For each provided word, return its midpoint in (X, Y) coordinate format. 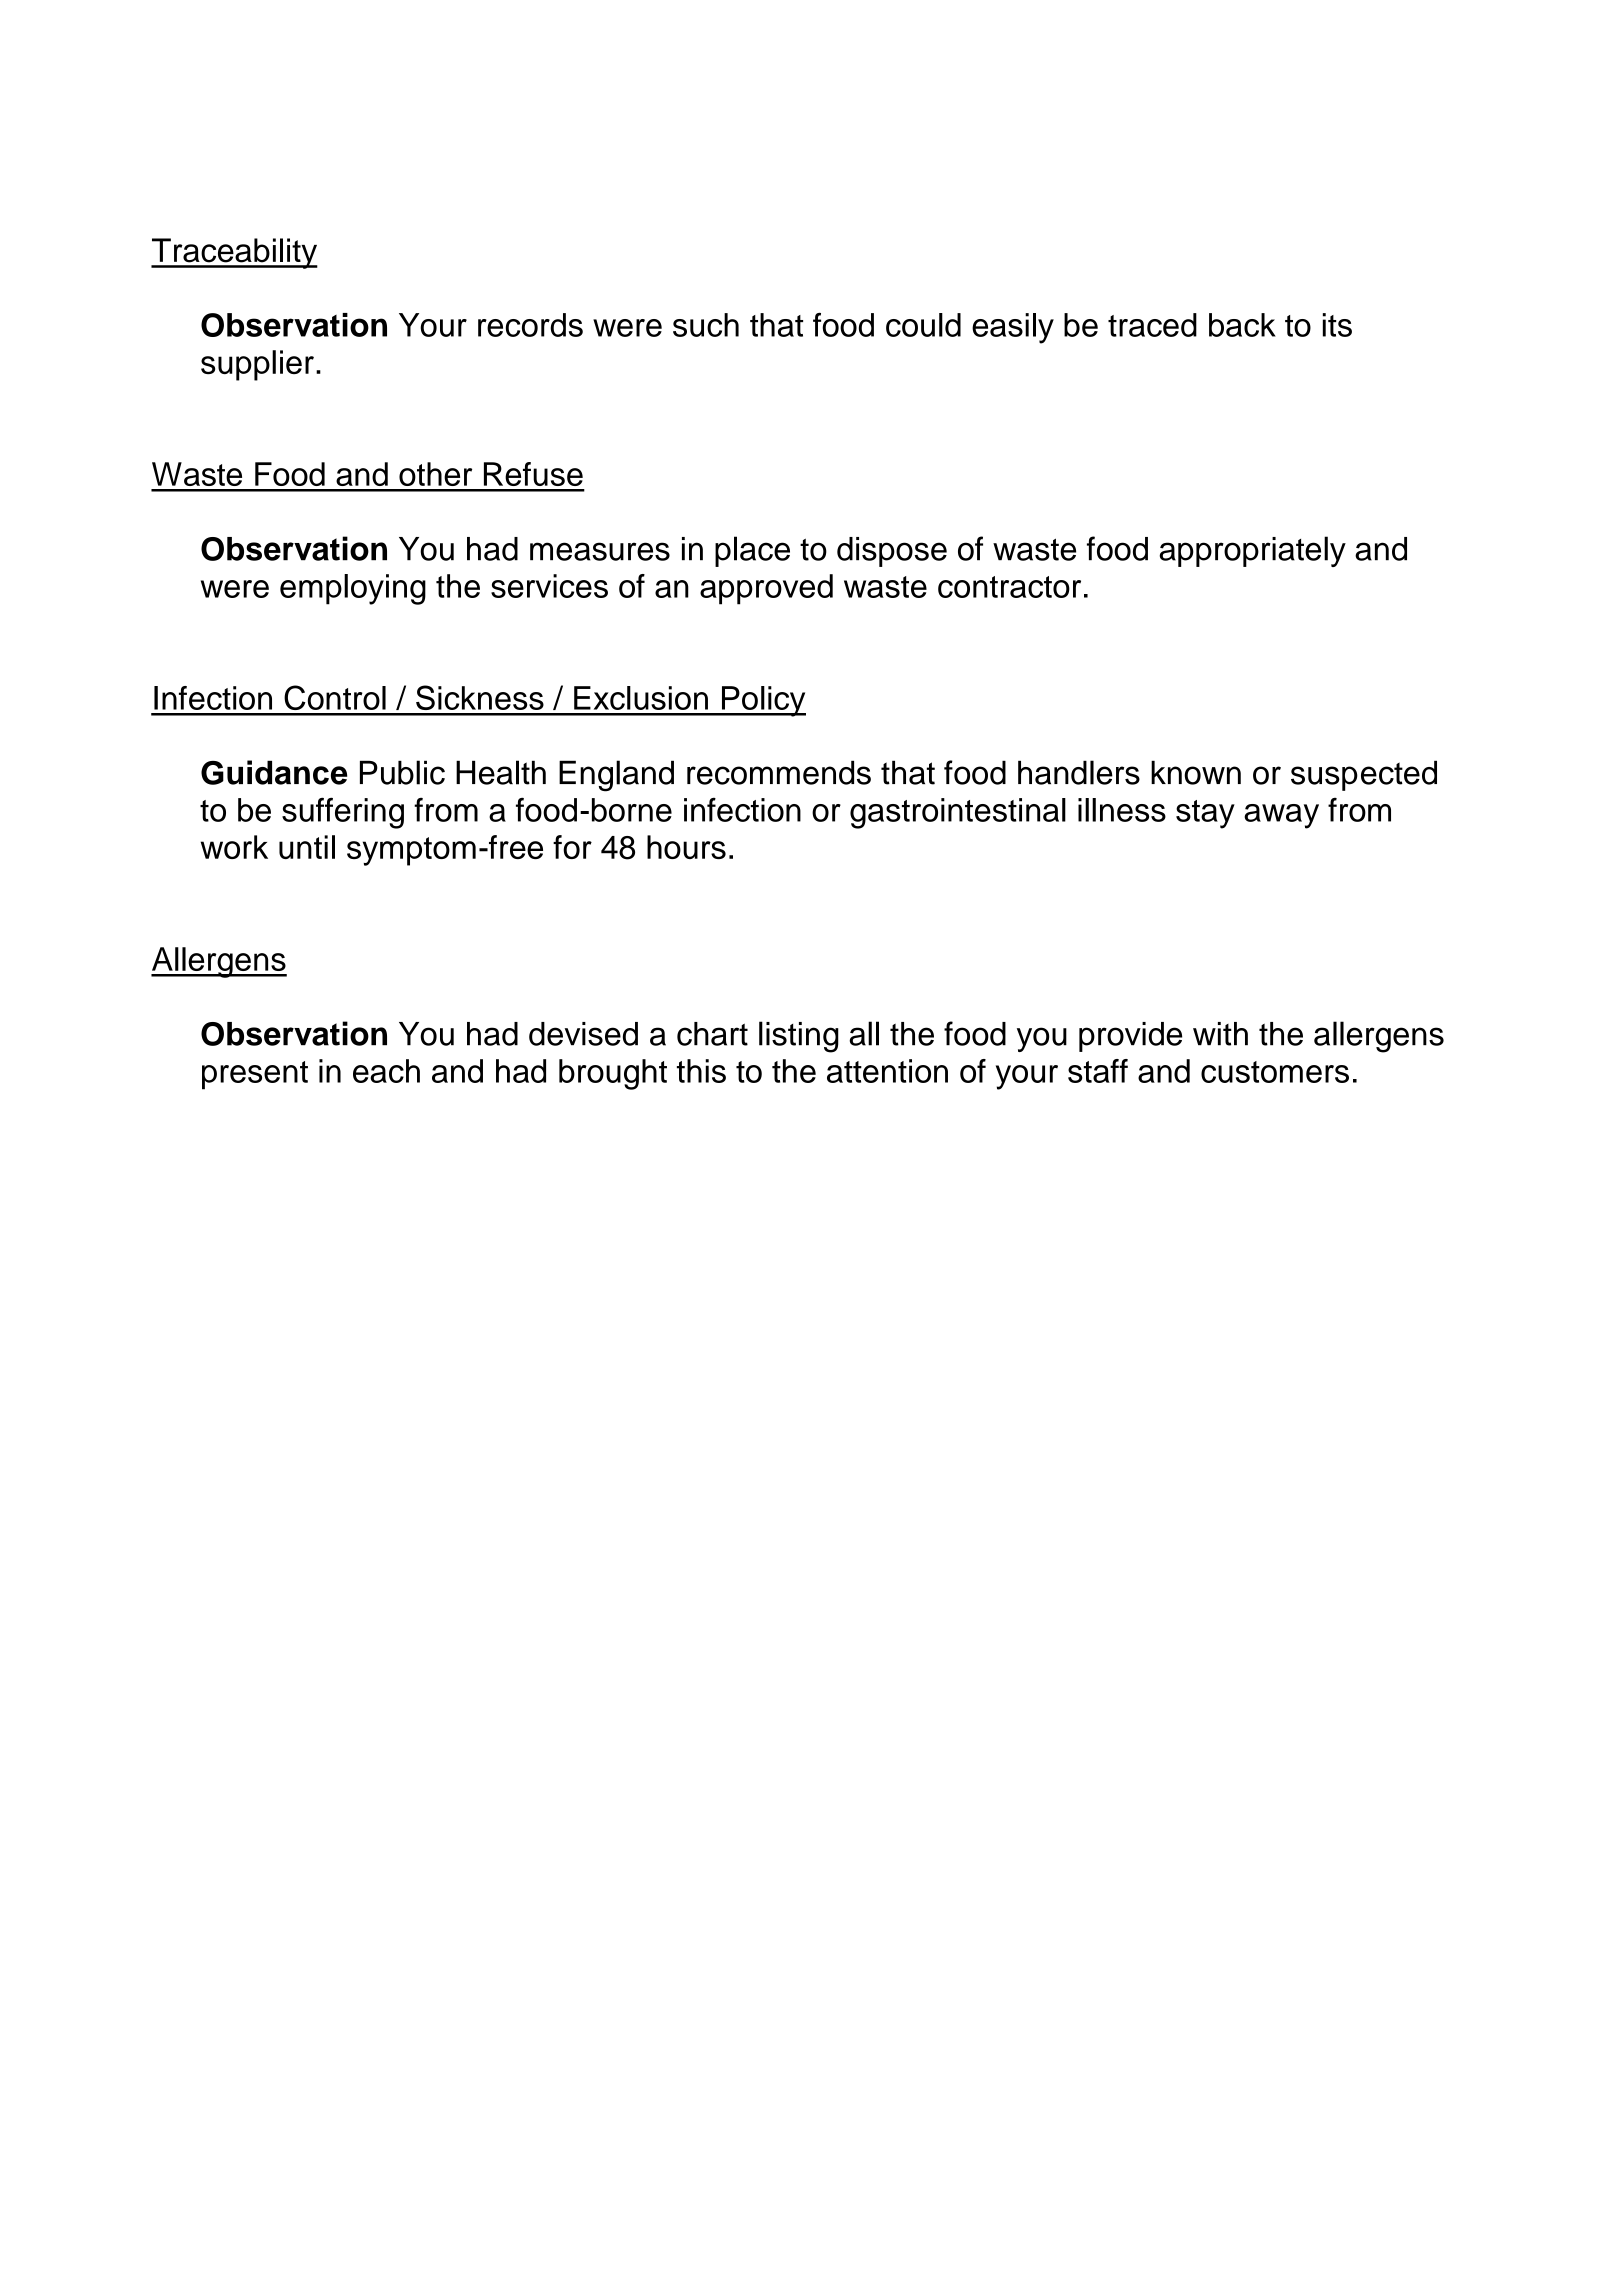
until (307, 847)
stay (1205, 814)
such (706, 325)
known (1196, 772)
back (1242, 325)
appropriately (1252, 551)
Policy (762, 701)
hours (686, 847)
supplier (257, 365)
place (752, 551)
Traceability (234, 253)
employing (353, 589)
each (386, 1071)
